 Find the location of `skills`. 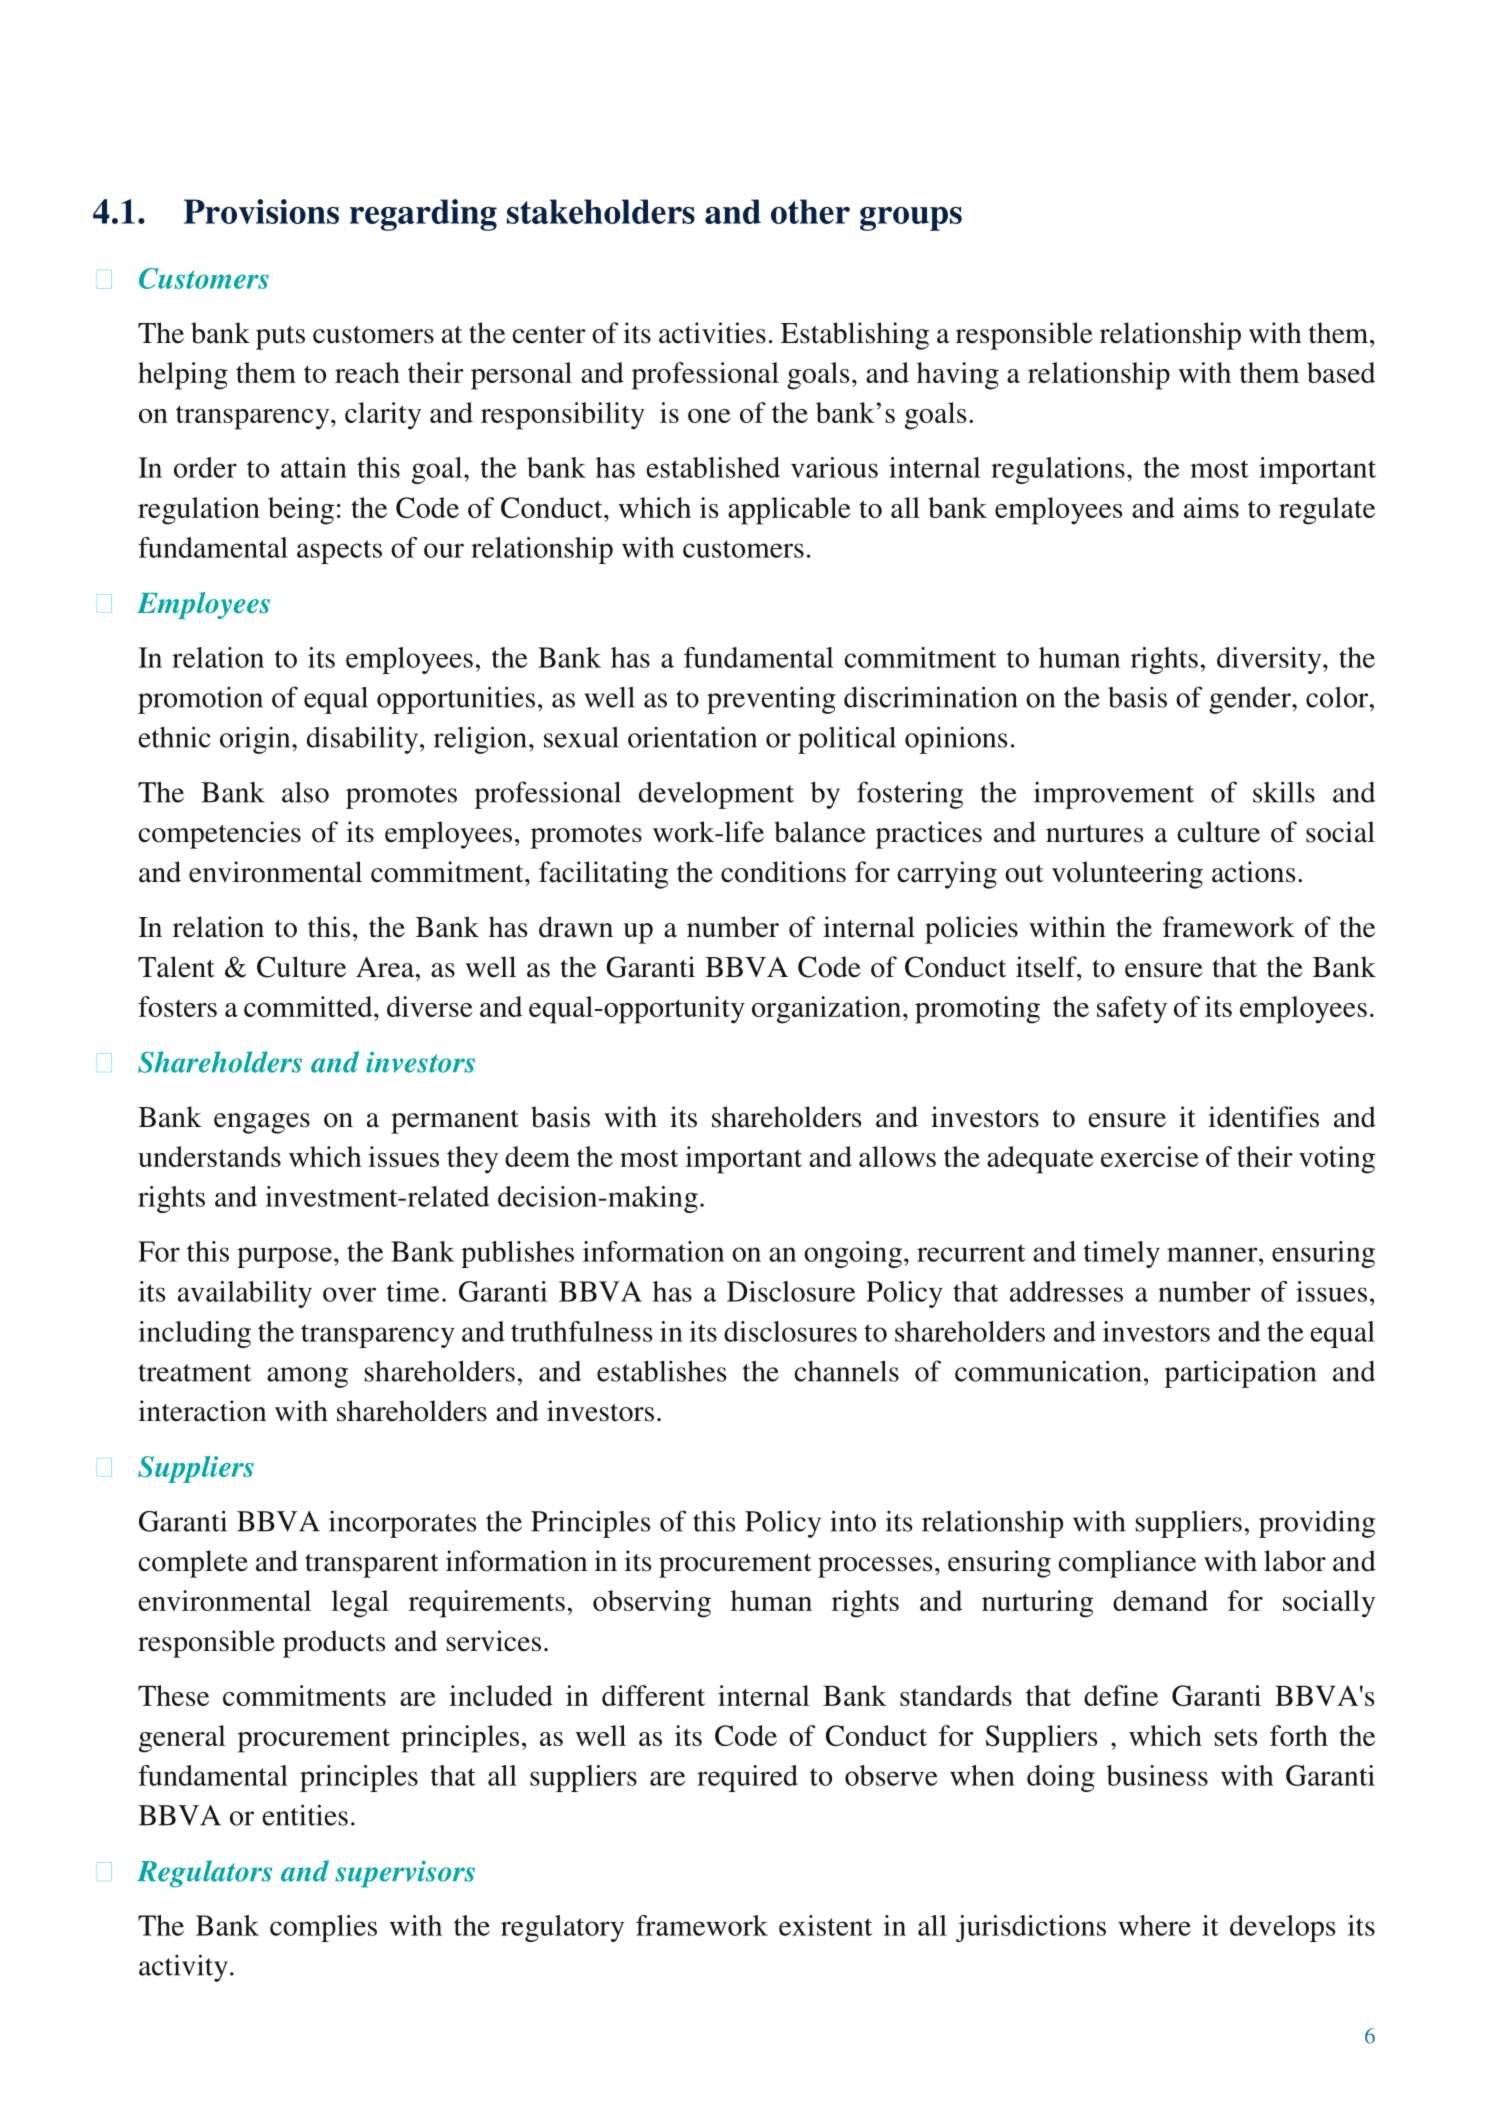

skills is located at coordinates (1284, 792).
